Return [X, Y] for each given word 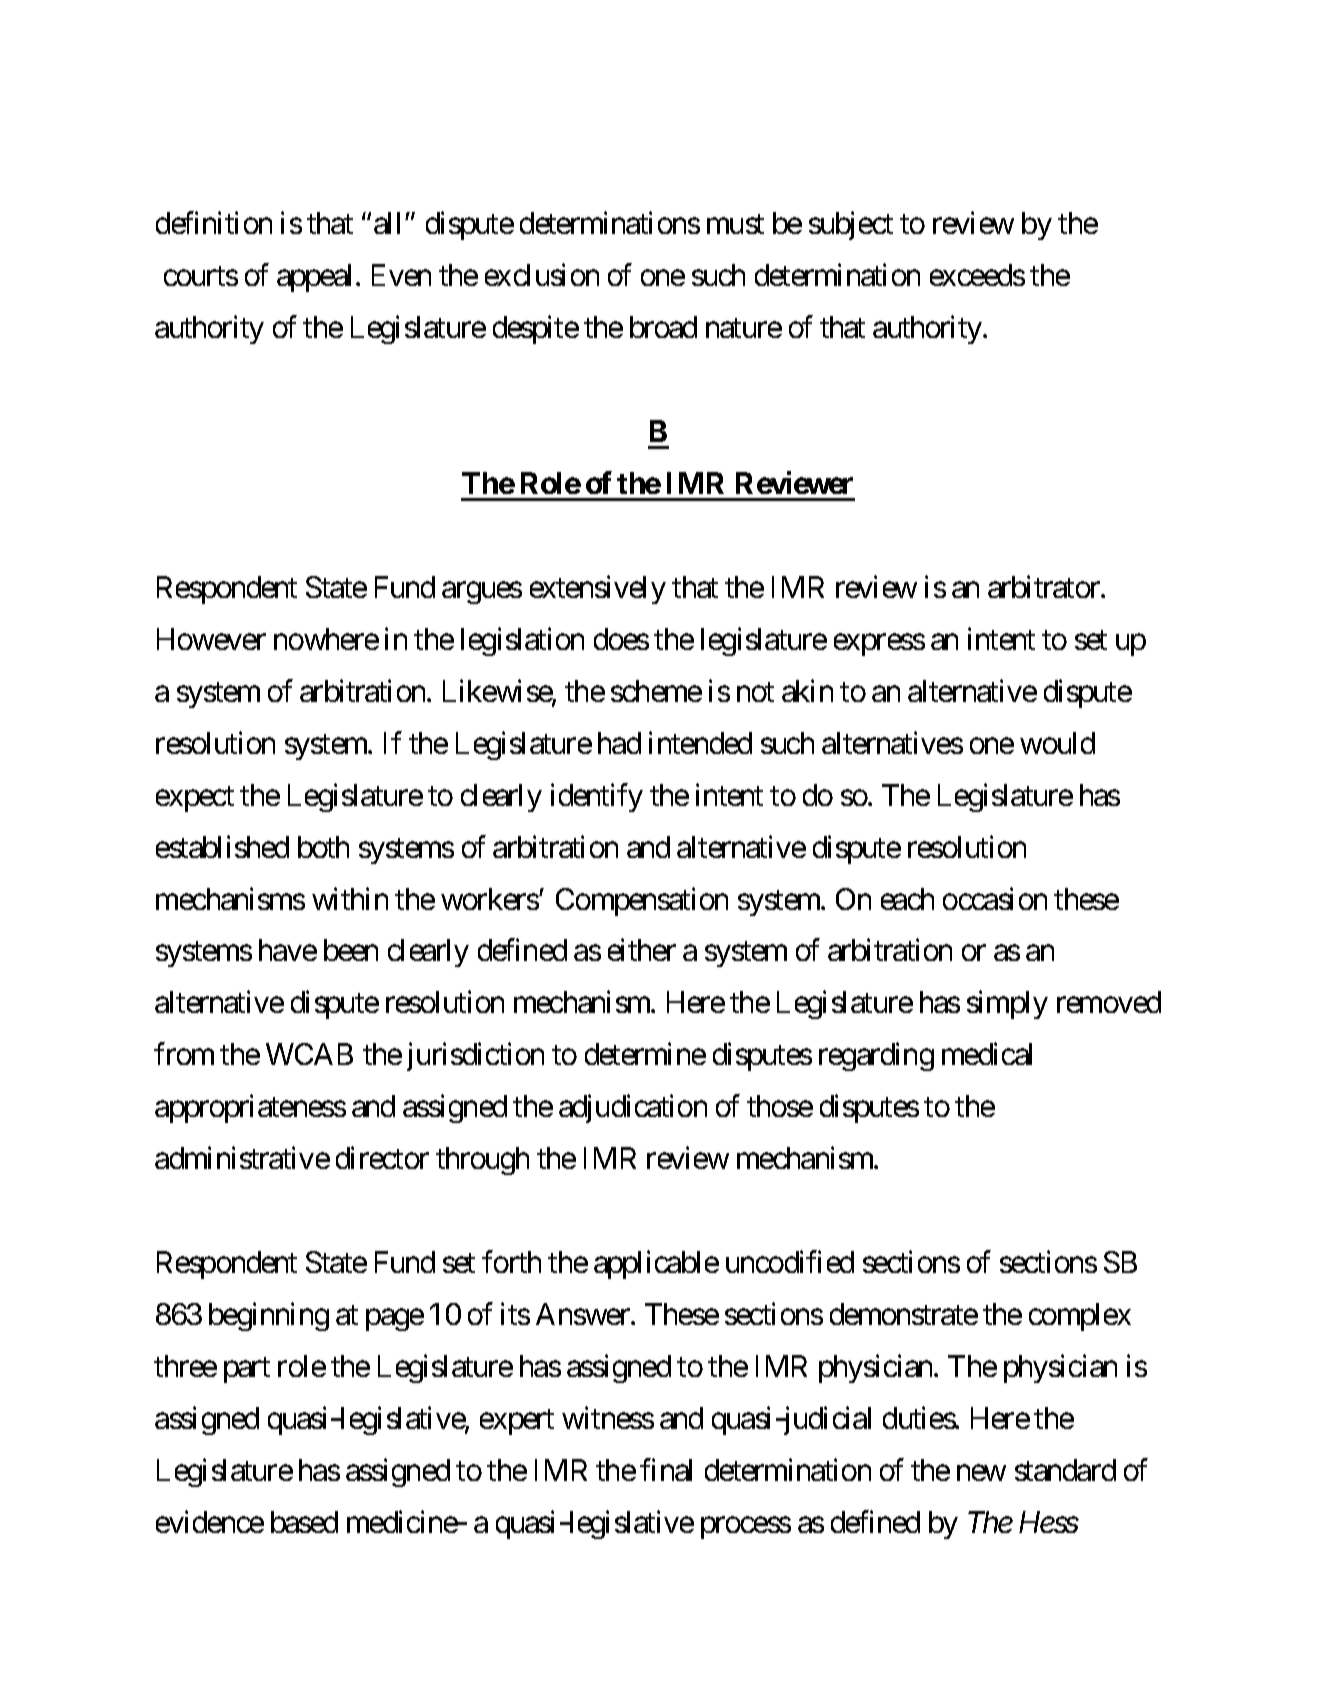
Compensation [642, 901]
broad [663, 327]
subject [851, 226]
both [323, 847]
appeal [317, 278]
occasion [995, 898]
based [304, 1522]
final [666, 1470]
